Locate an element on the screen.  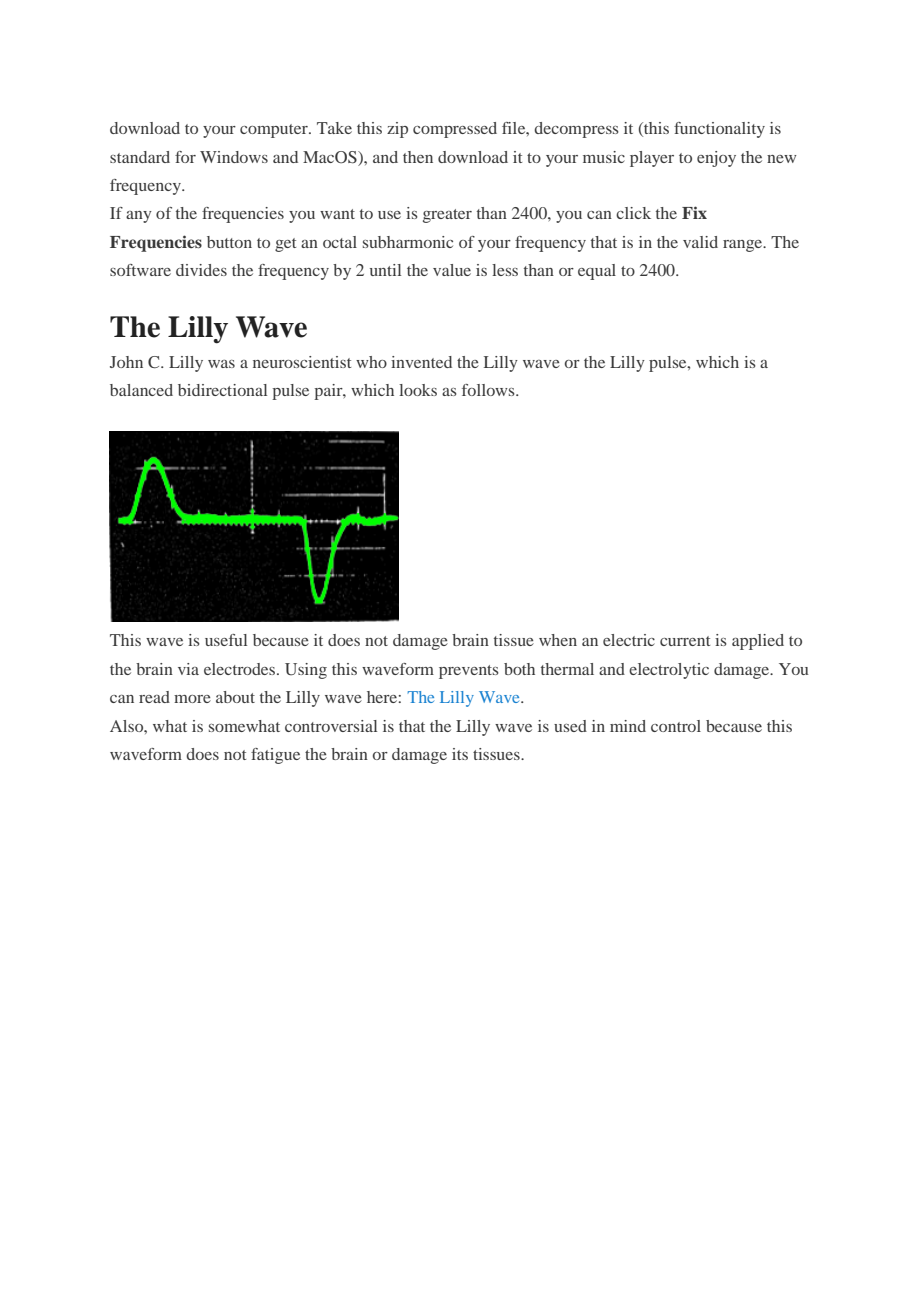
fatigue is located at coordinates (275, 756).
